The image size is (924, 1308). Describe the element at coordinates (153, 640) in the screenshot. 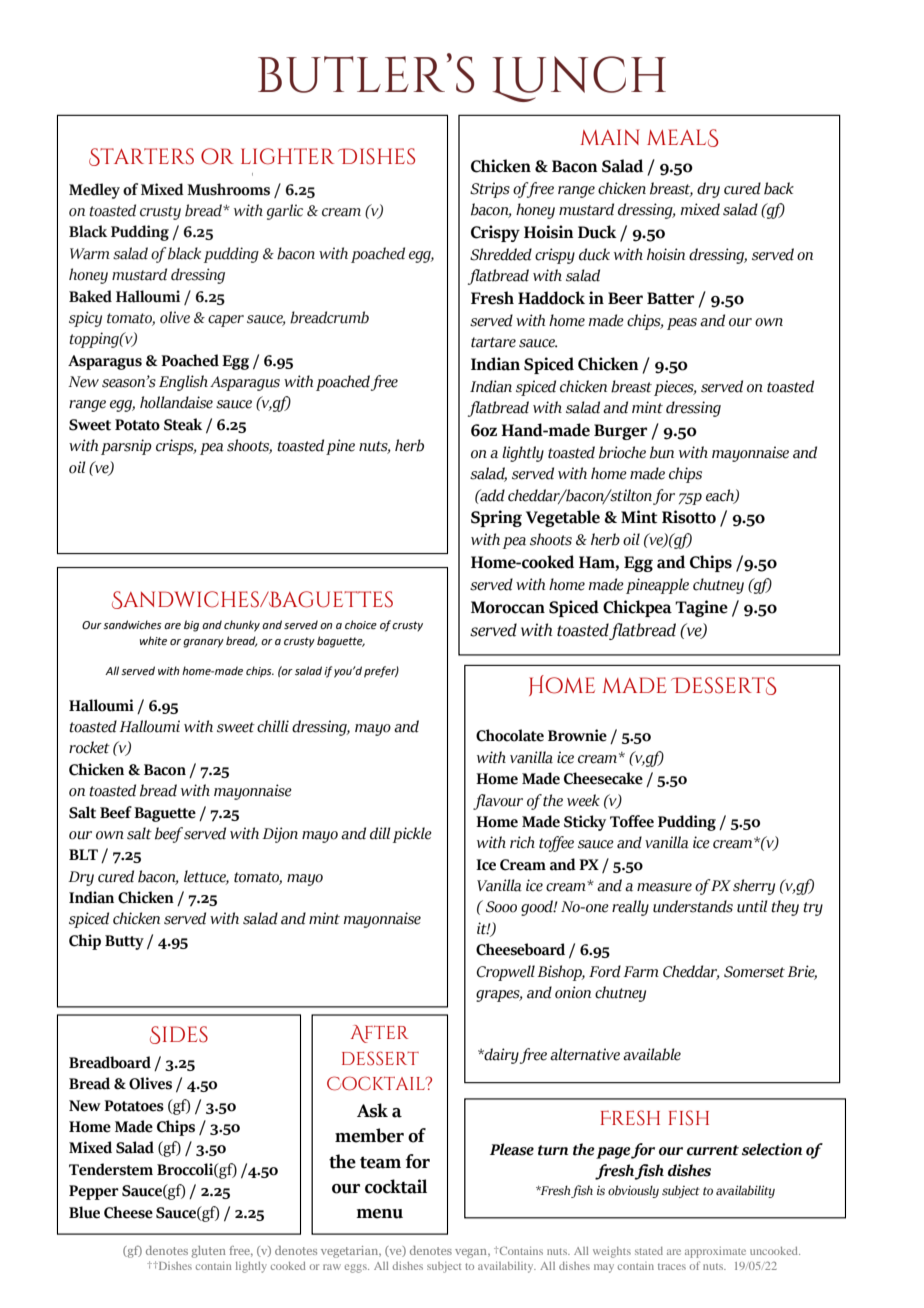

I see `white` at that location.
